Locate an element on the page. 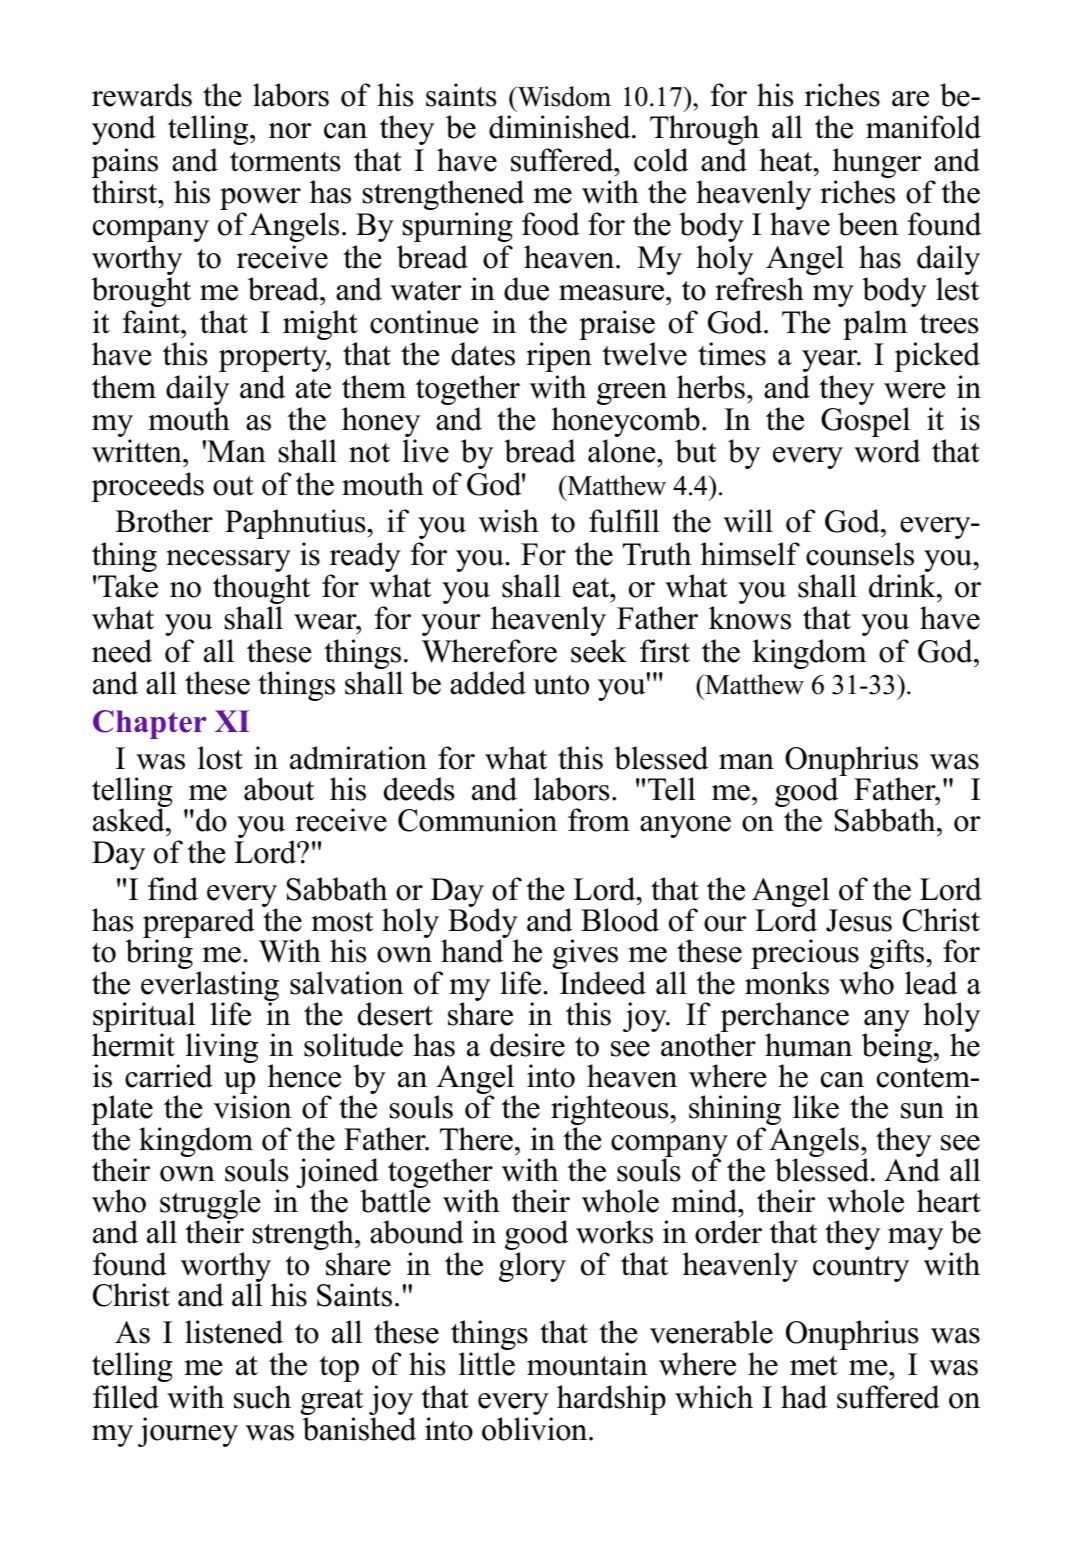 This image has height=1554, width=1073. oblivion is located at coordinates (536, 1429).
